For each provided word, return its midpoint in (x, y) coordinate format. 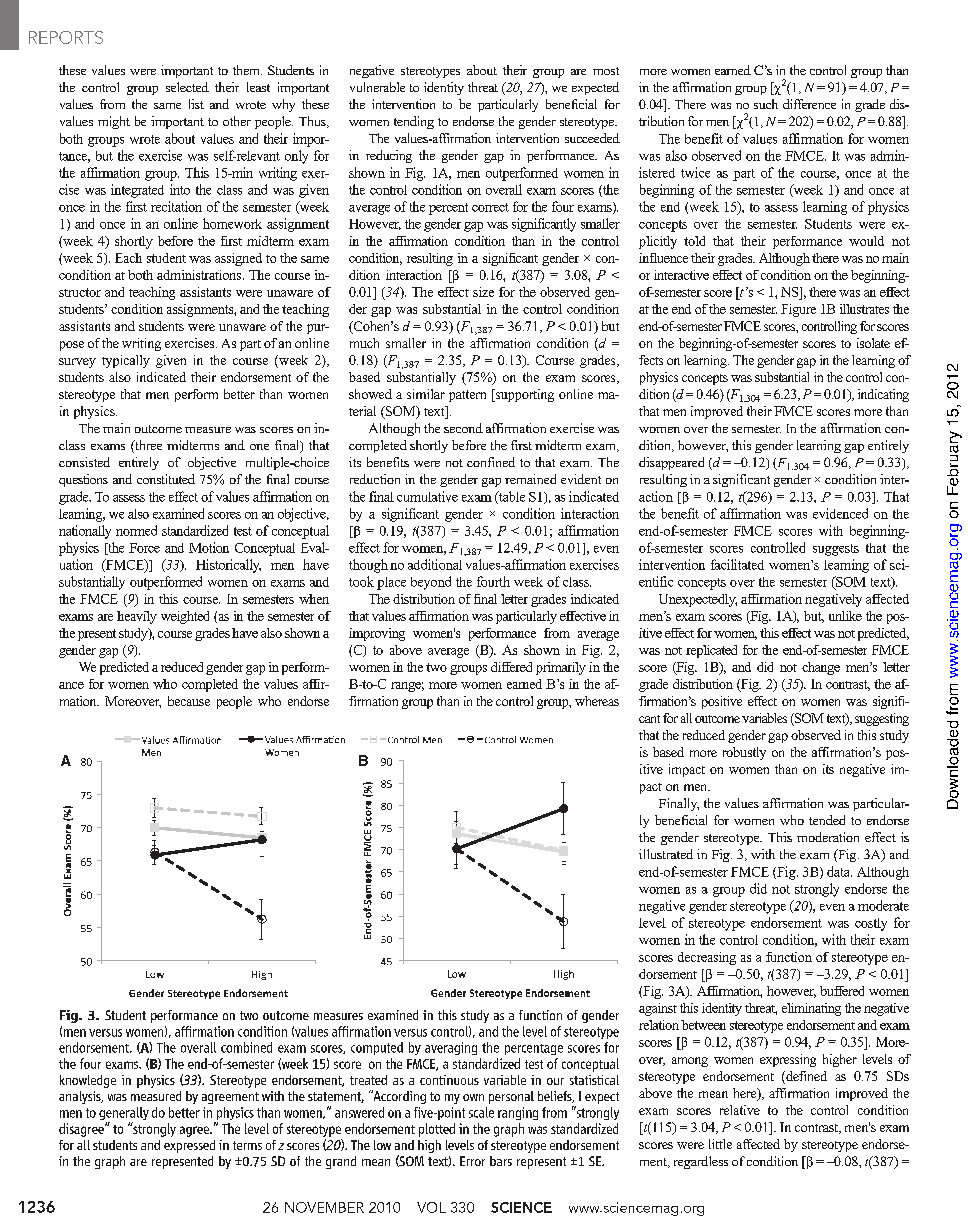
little (720, 1144)
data (839, 871)
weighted (185, 617)
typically (126, 361)
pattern (467, 396)
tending (414, 122)
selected (187, 87)
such (766, 104)
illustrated (666, 854)
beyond (431, 583)
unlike (845, 616)
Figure (798, 310)
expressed (189, 1146)
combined (246, 1047)
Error (472, 1161)
